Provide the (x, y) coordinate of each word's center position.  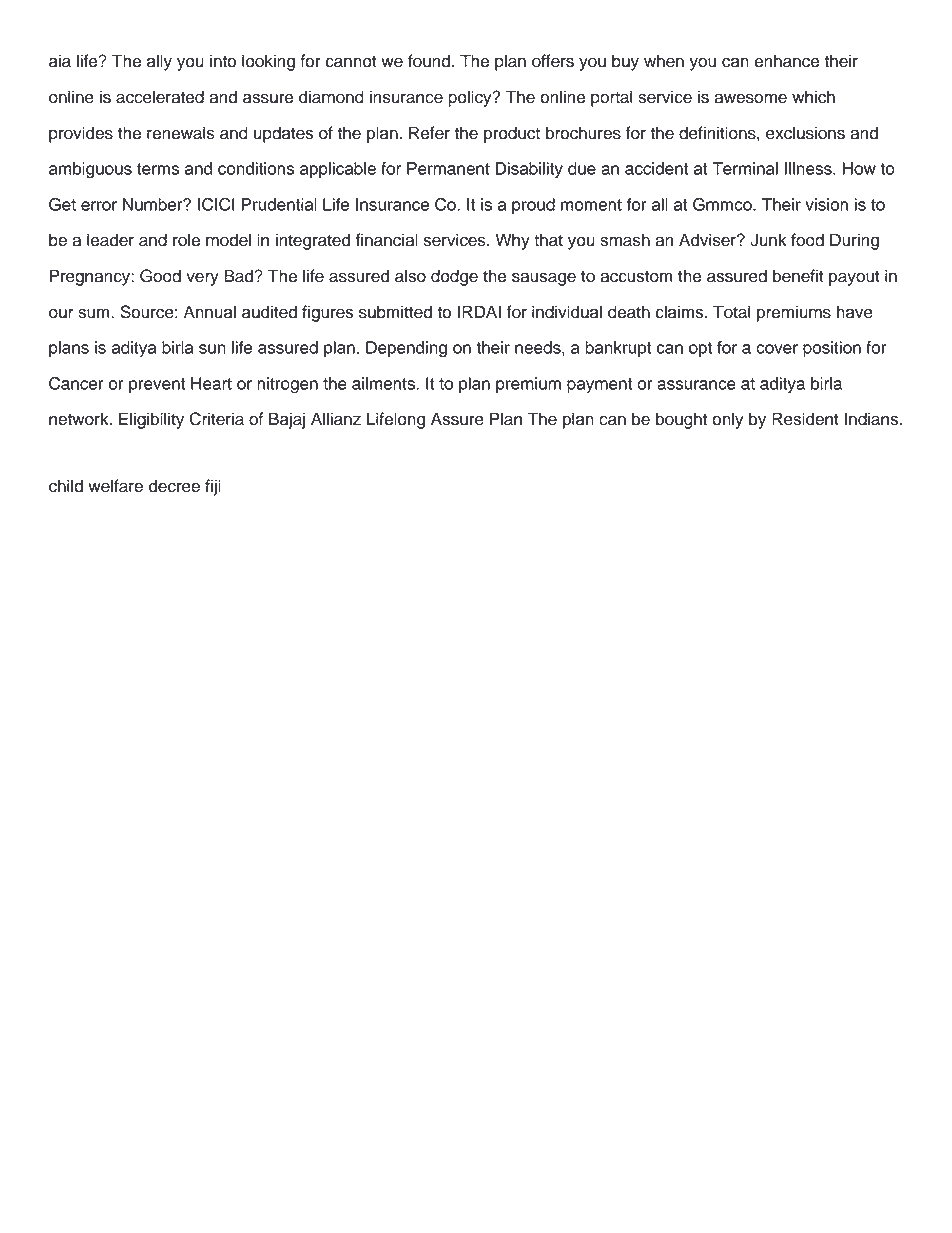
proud (533, 206)
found (429, 61)
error (99, 206)
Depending (406, 349)
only (728, 420)
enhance (786, 61)
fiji (213, 487)
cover (777, 349)
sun (212, 349)
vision (826, 204)
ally (159, 62)
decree (174, 486)
